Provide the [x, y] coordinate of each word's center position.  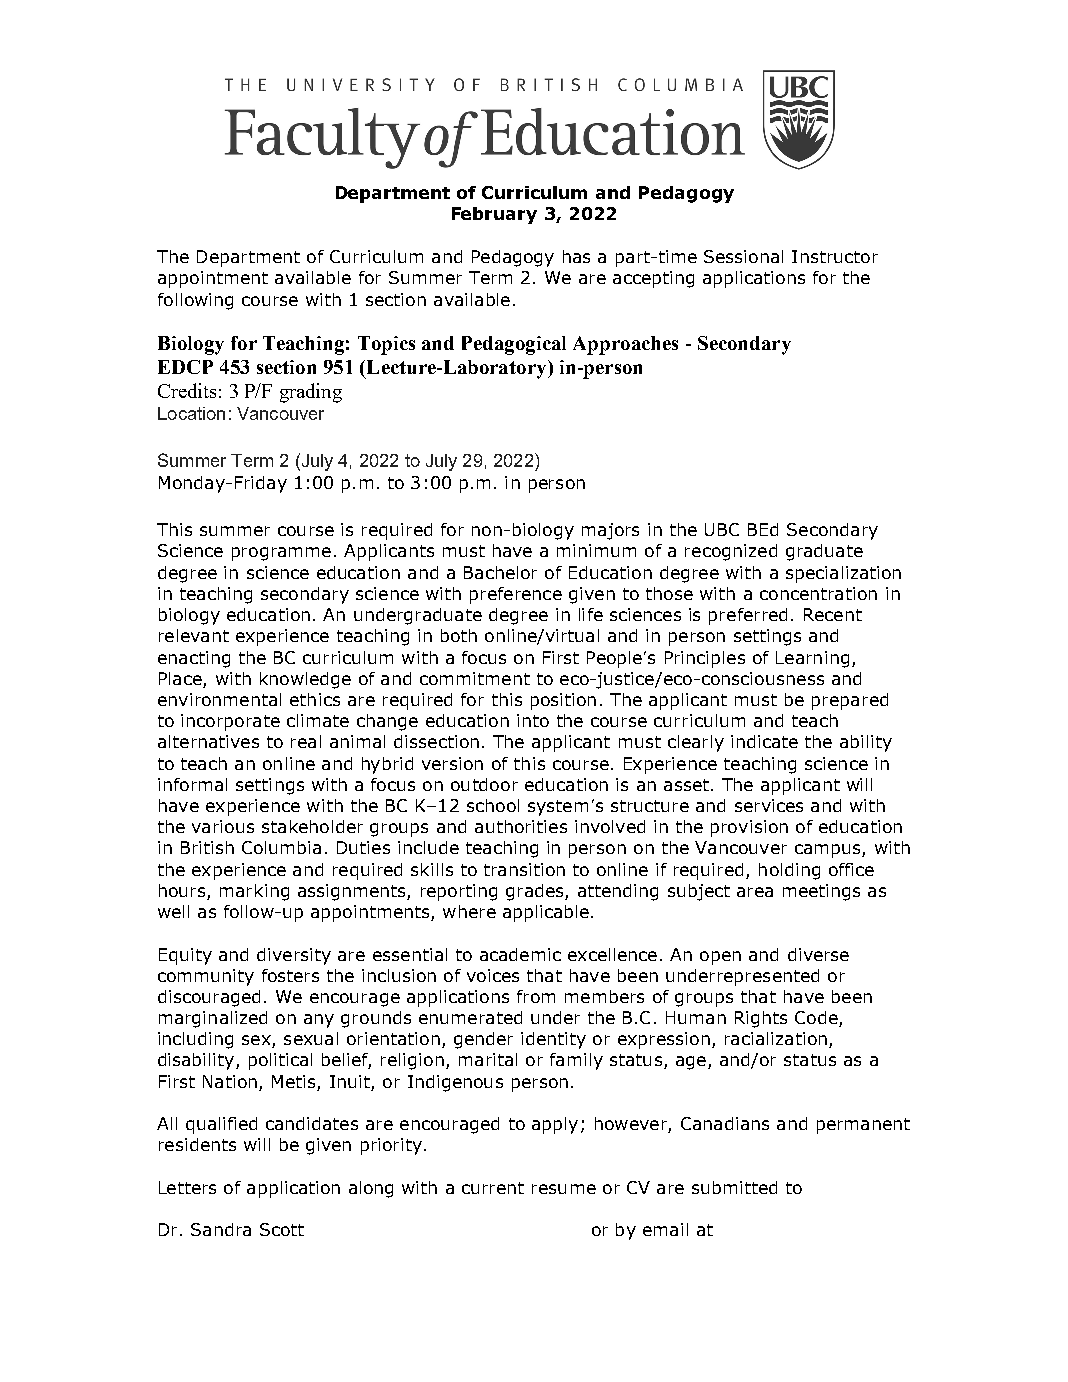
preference [516, 595]
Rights [761, 1019]
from [536, 996]
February [494, 215]
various [223, 826]
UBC [722, 529]
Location [191, 413]
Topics [386, 345]
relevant [194, 635]
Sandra [221, 1229]
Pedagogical [514, 345]
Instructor [835, 256]
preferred [748, 616]
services [769, 805]
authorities [521, 826]
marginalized [213, 1019]
